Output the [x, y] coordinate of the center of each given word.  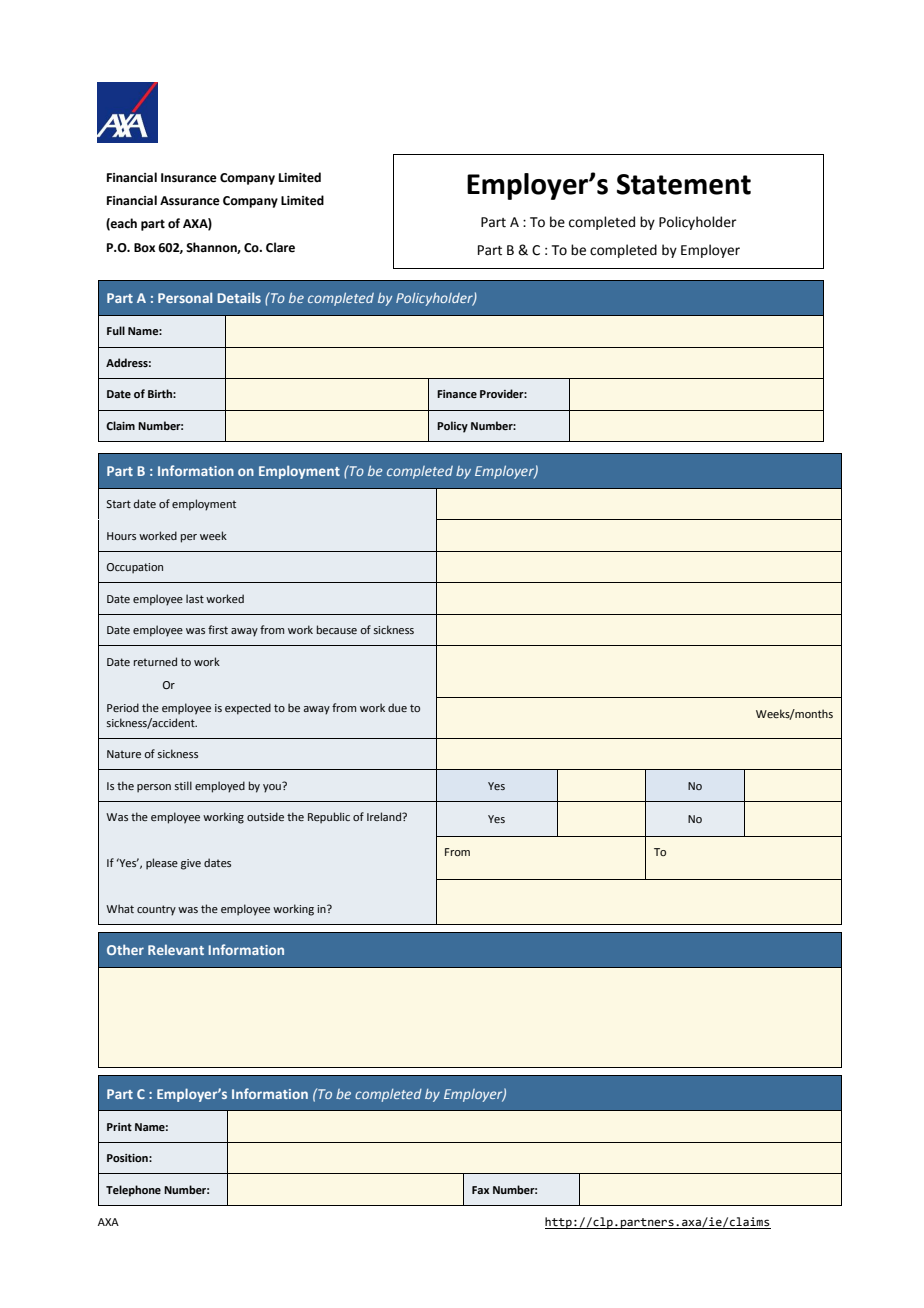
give [191, 864]
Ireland [385, 816]
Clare [280, 247]
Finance [457, 394]
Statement [684, 184]
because [337, 629]
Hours [121, 536]
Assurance [190, 201]
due [397, 707]
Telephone [133, 1191]
